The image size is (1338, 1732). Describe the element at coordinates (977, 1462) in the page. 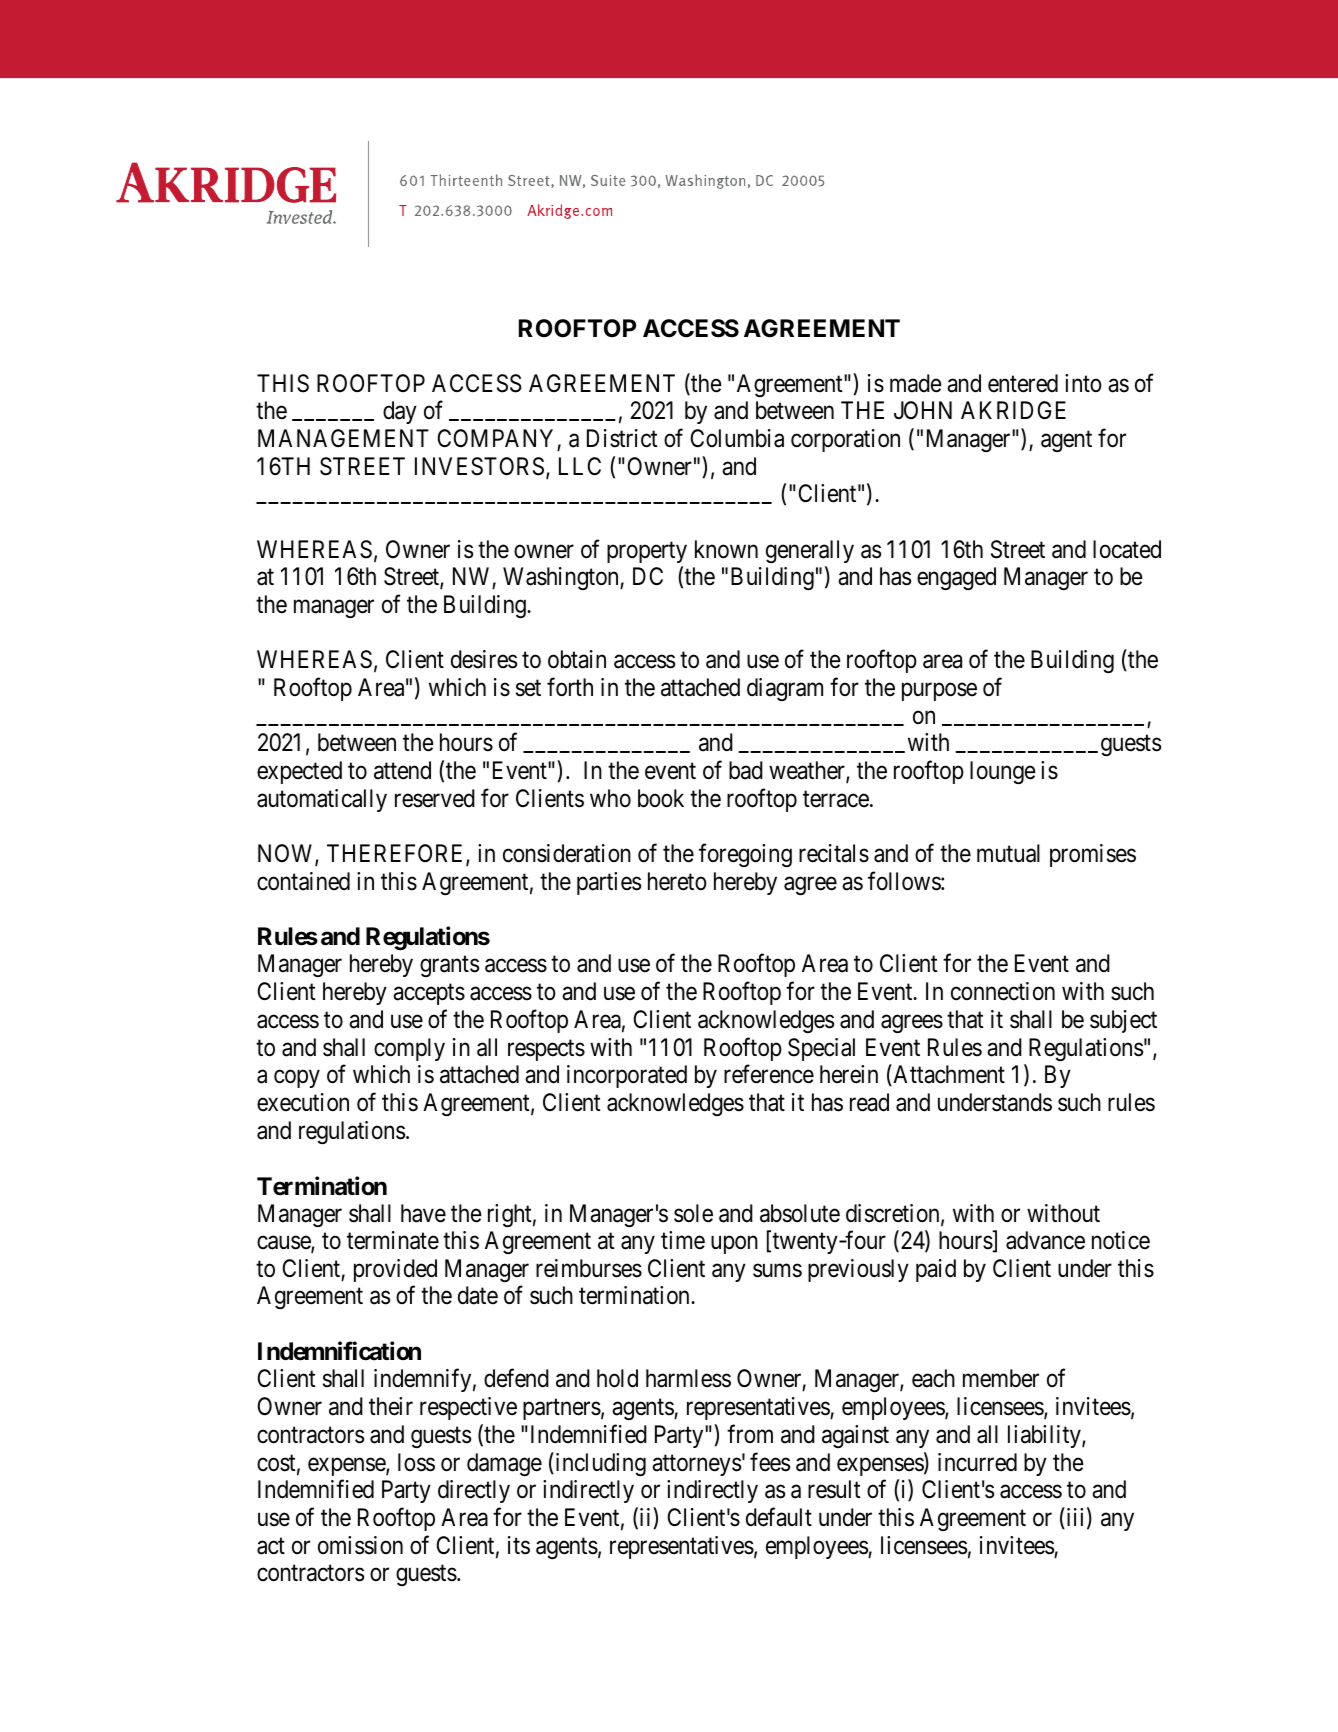

I see `incurred` at that location.
